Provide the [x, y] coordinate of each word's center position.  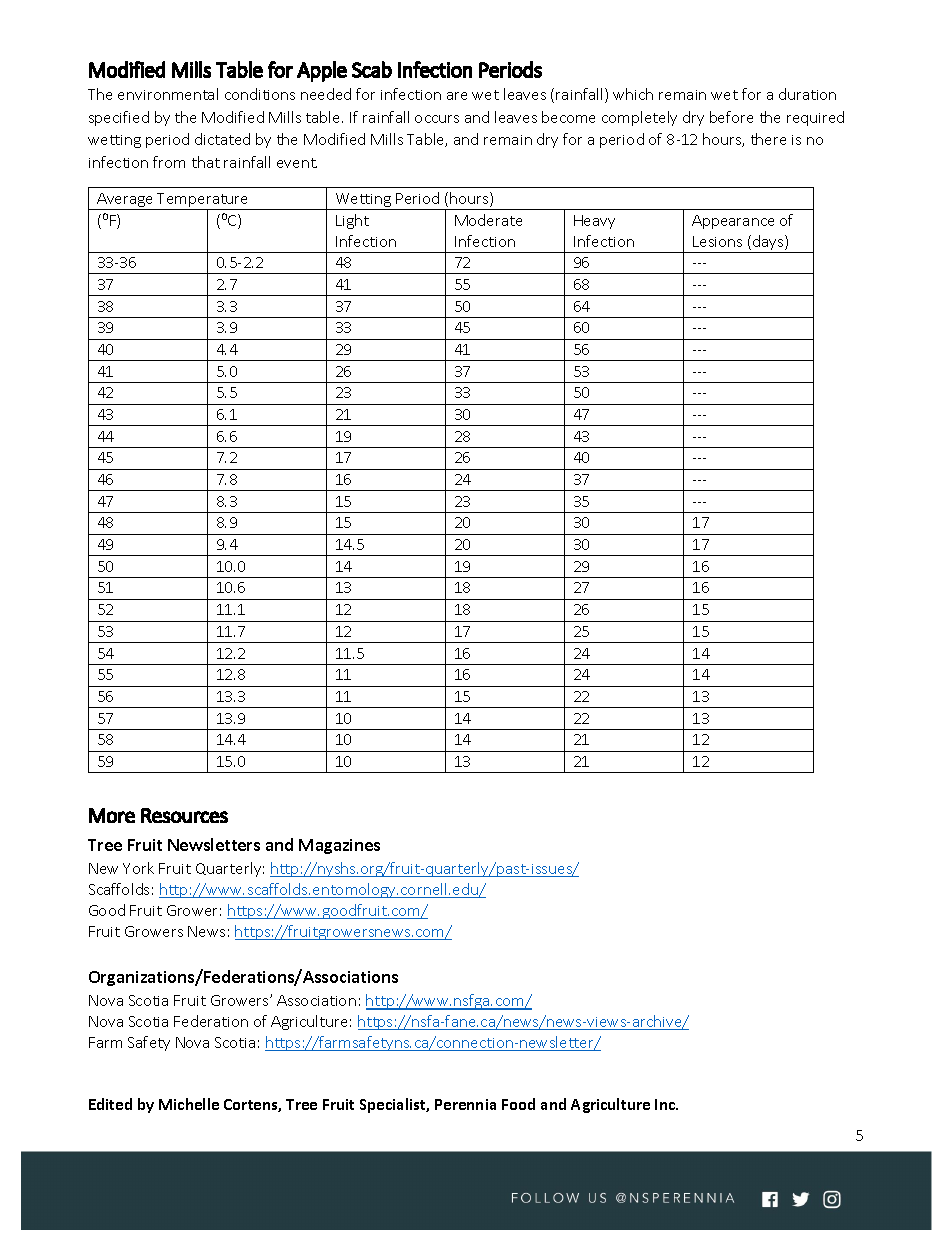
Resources [184, 815]
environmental [168, 94]
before [731, 117]
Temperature [203, 201]
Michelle [189, 1104]
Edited [110, 1104]
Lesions [717, 241]
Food [518, 1104]
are [457, 96]
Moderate [488, 220]
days [768, 244]
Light [352, 221]
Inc [666, 1104]
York [138, 868]
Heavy [594, 222]
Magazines [339, 846]
